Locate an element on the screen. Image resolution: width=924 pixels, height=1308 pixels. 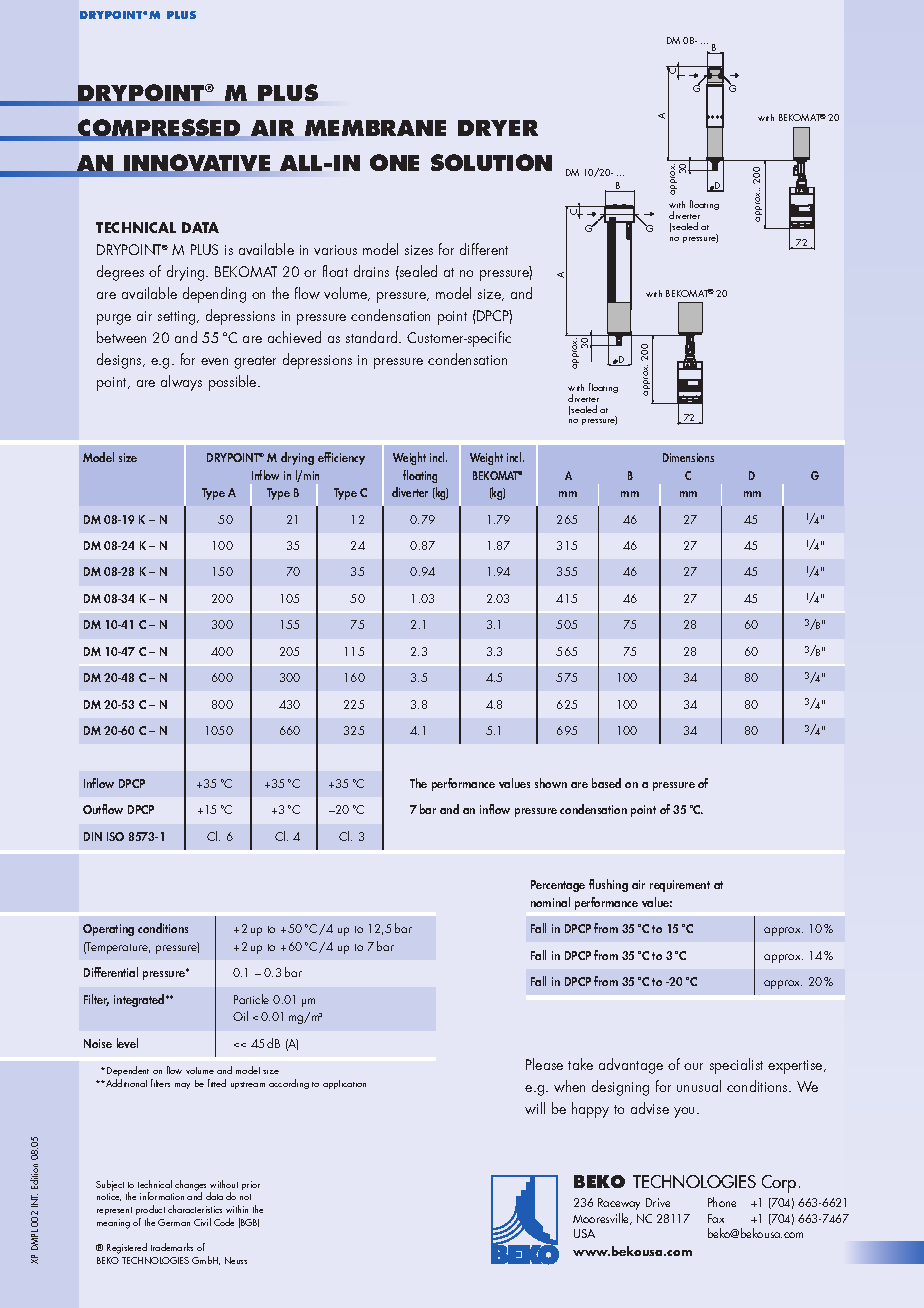
ISO is located at coordinates (115, 836).
